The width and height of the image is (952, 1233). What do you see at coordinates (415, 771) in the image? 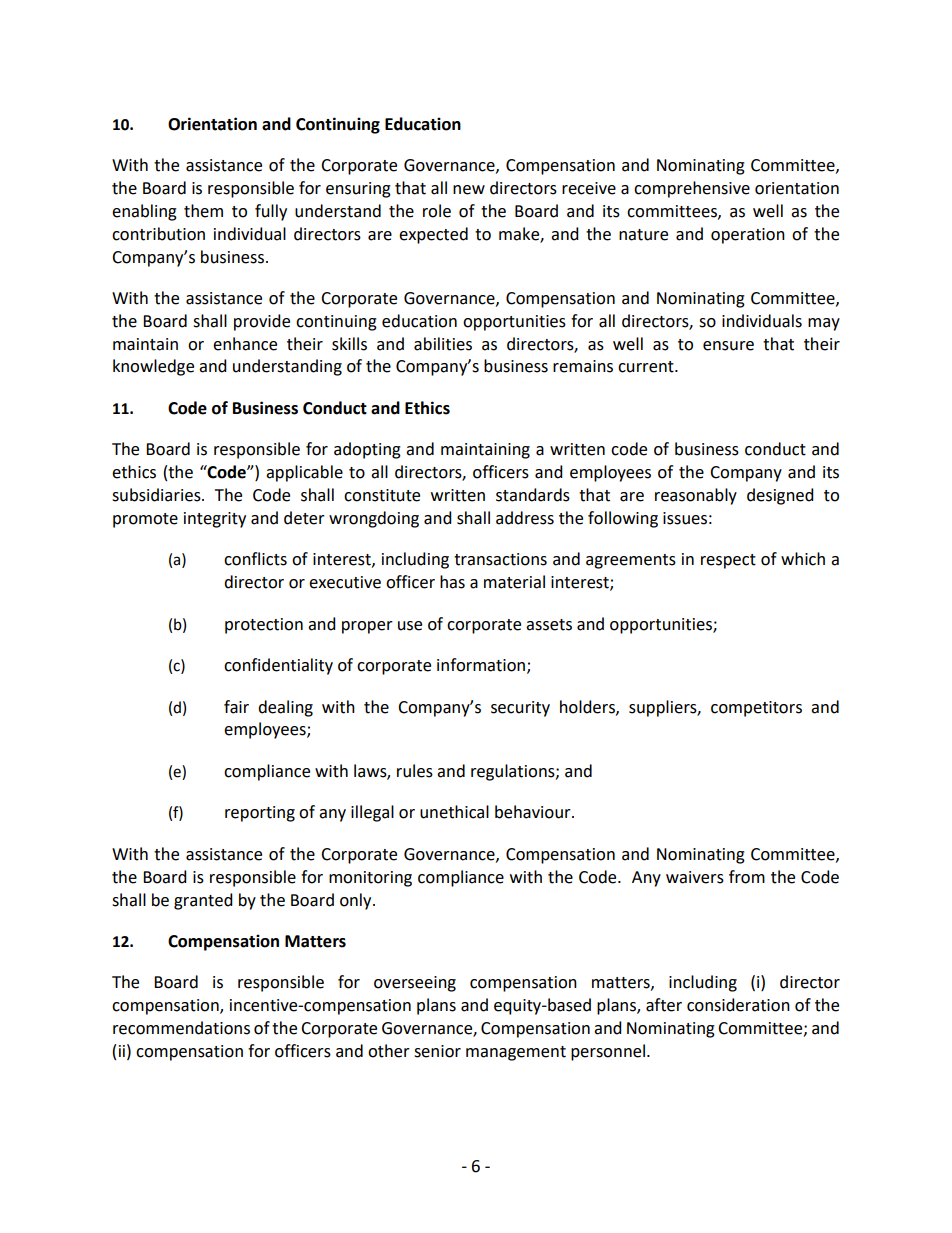
I see `rules` at bounding box center [415, 771].
